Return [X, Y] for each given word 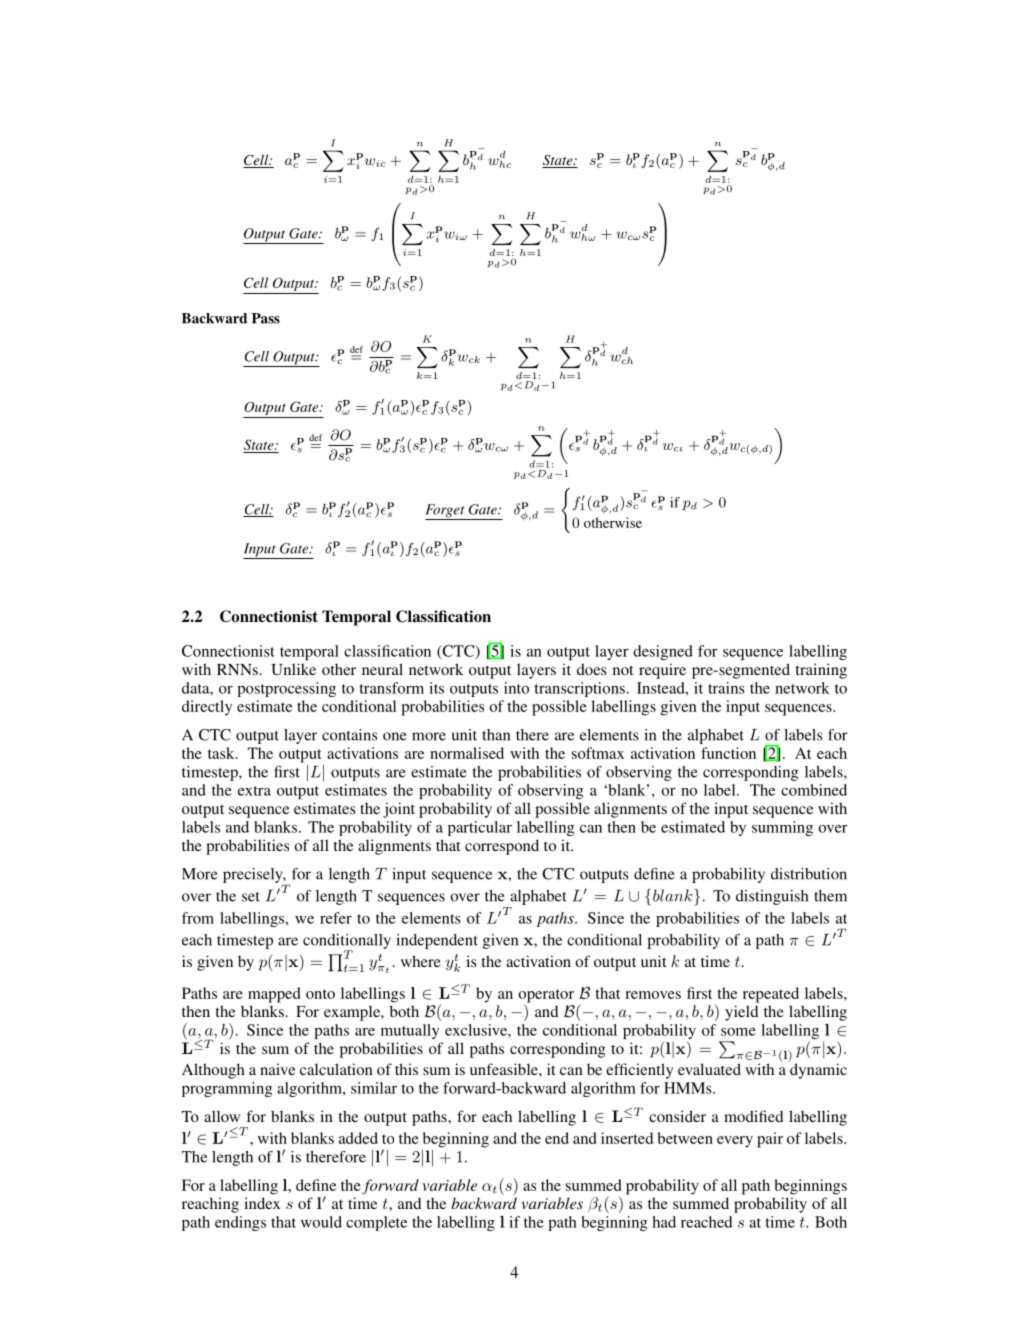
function [728, 753]
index [262, 1203]
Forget [446, 512]
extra [254, 791]
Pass [266, 318]
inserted [627, 1138]
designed [663, 652]
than [496, 735]
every [735, 1142]
